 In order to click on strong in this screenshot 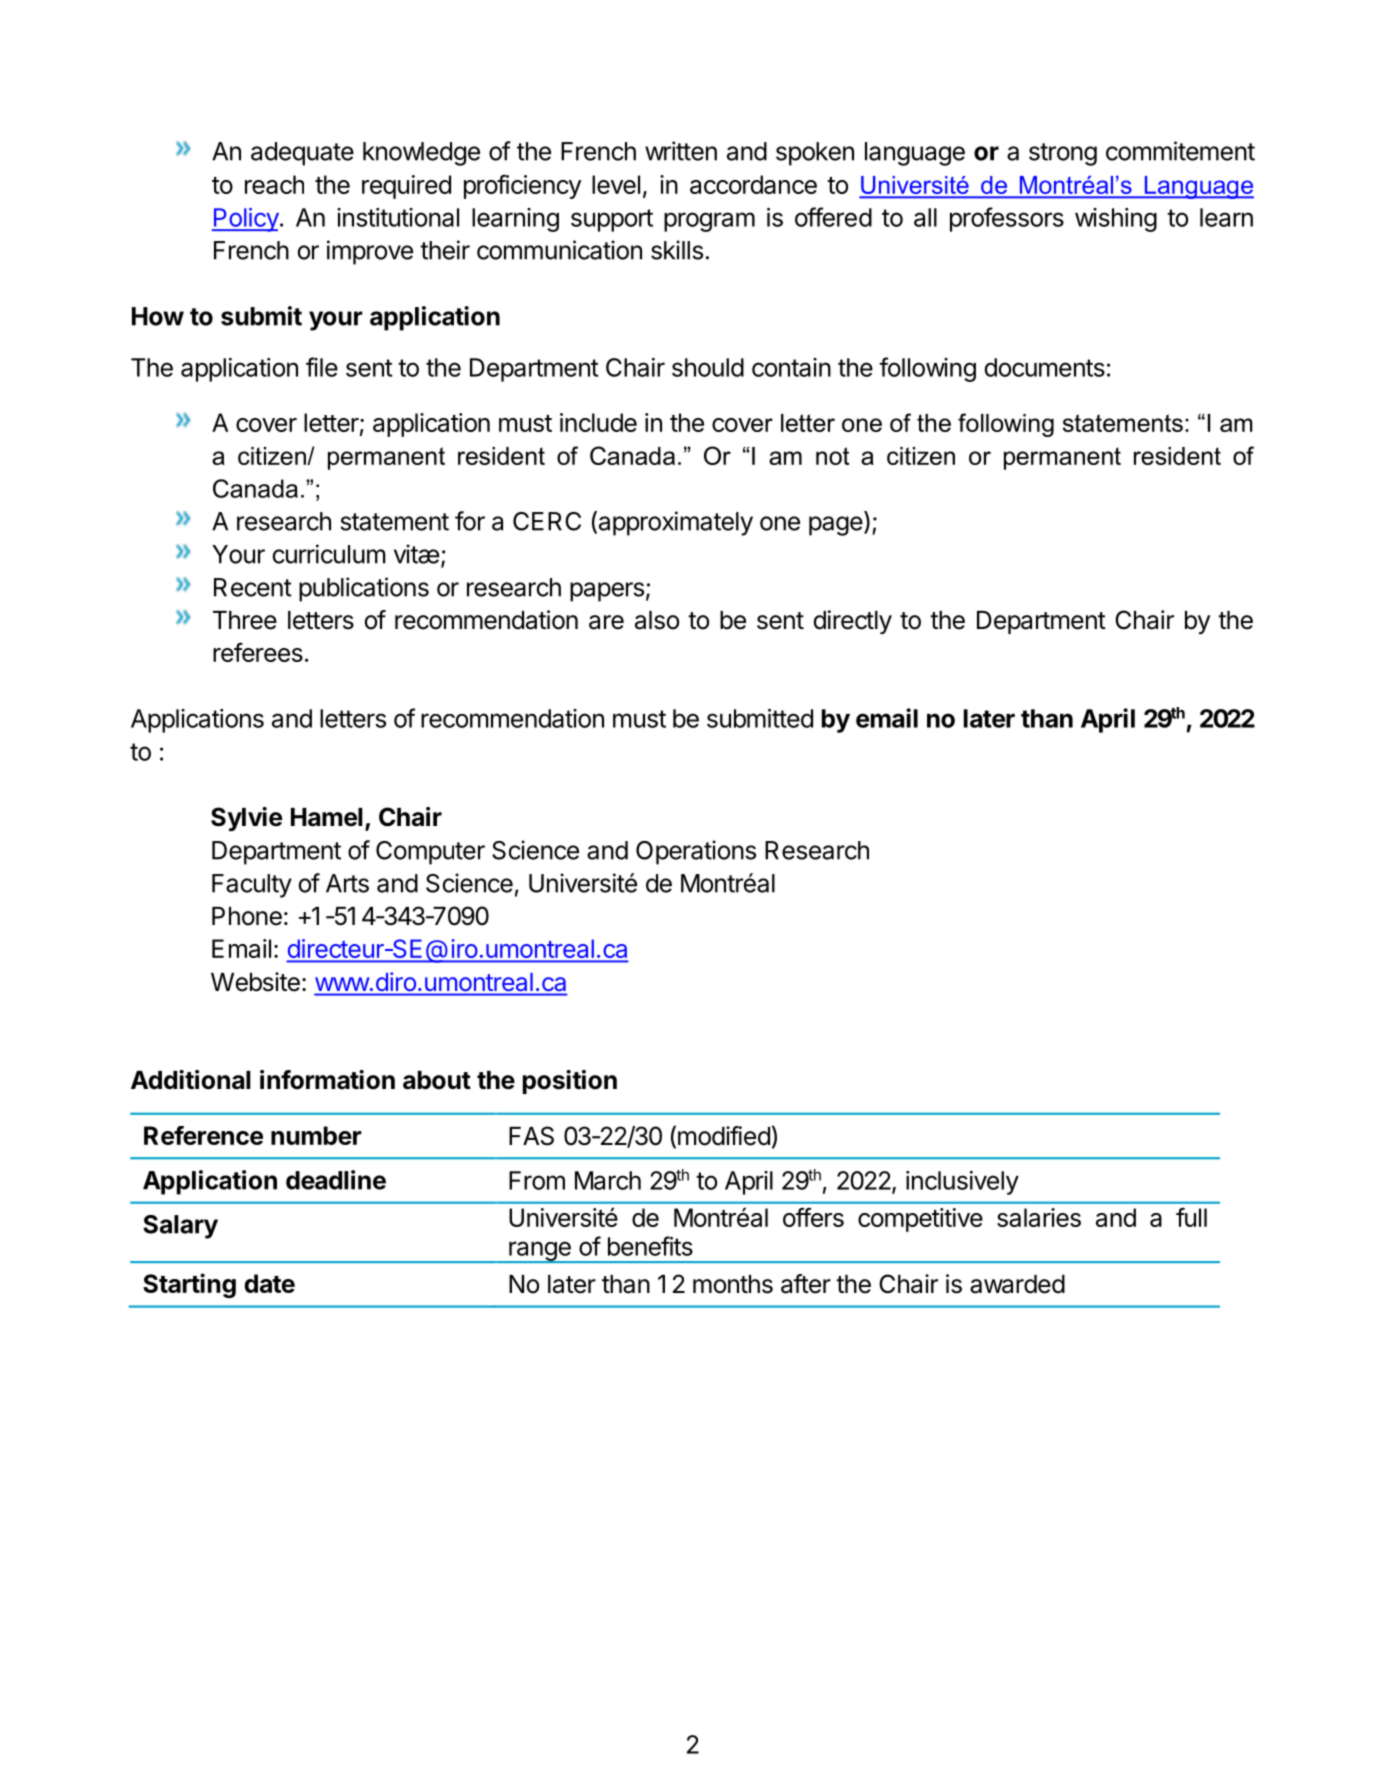, I will do `click(1063, 154)`.
